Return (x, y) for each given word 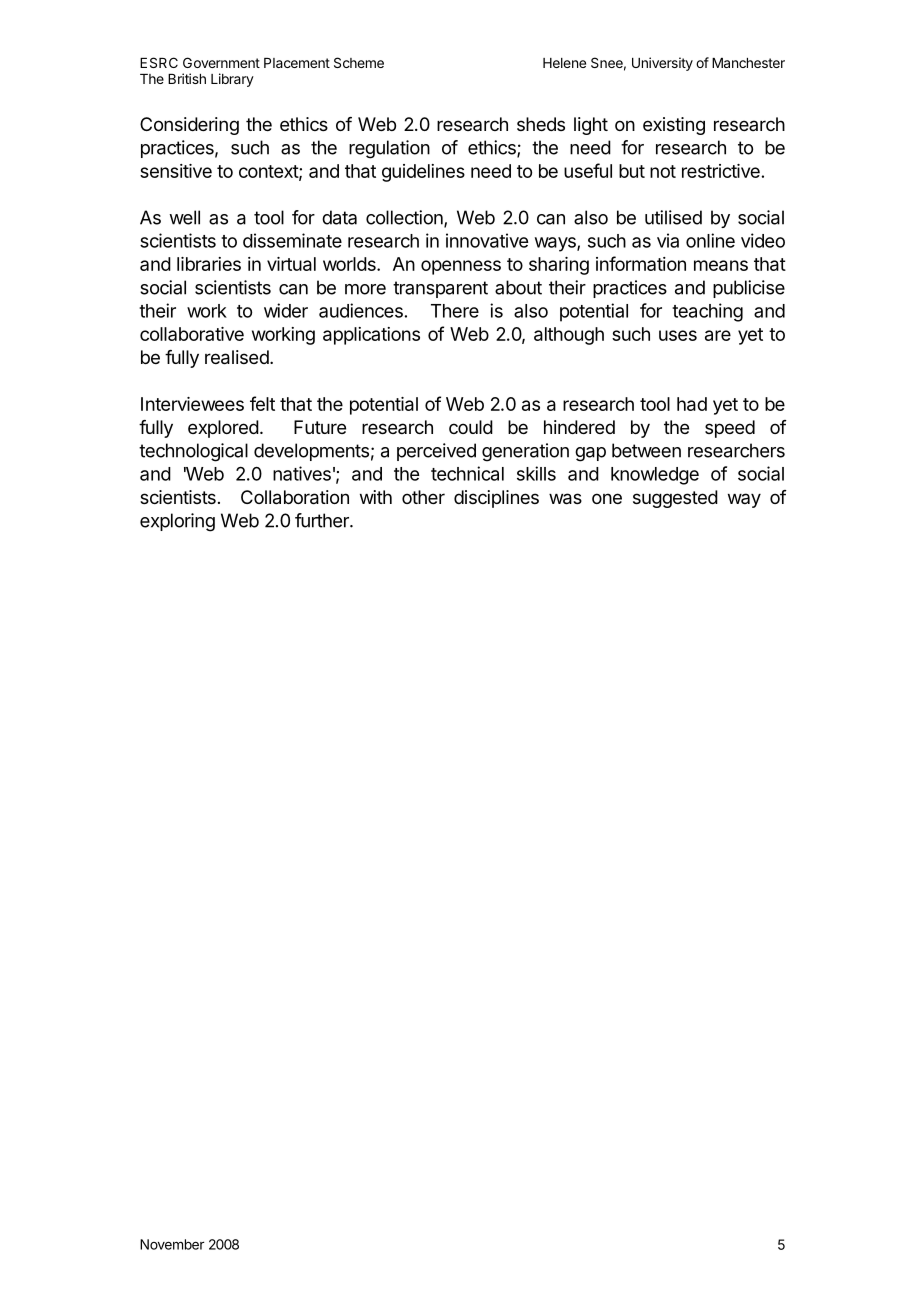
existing (674, 126)
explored (223, 429)
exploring (177, 522)
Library (232, 80)
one (607, 498)
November (172, 1244)
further (323, 520)
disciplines (496, 499)
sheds (541, 124)
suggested (675, 499)
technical (467, 473)
